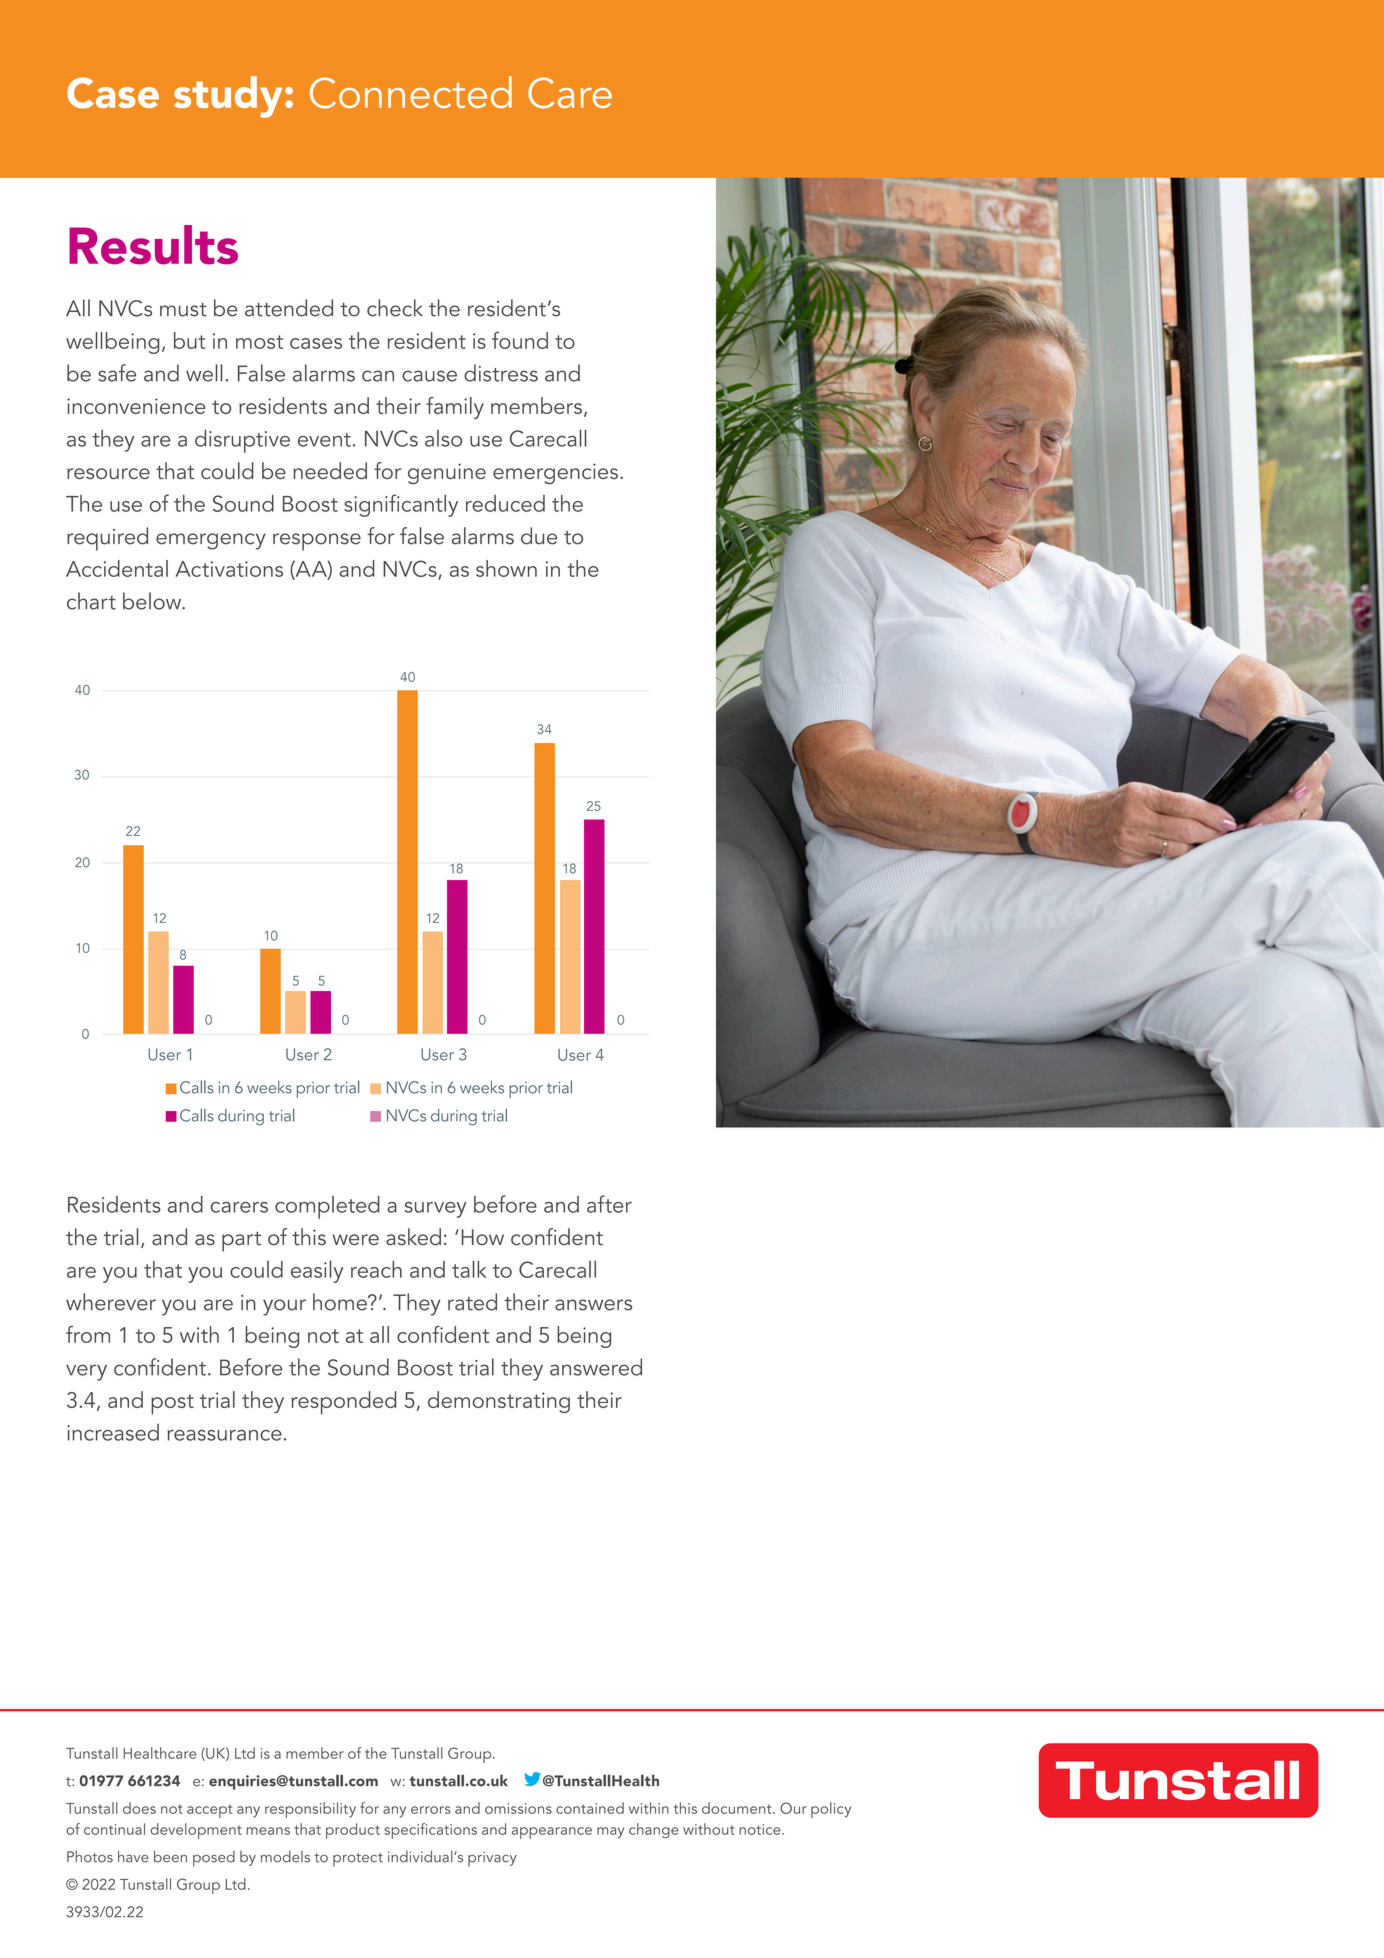 The width and height of the page is (1384, 1958). Describe the element at coordinates (196, 1831) in the page. I see `development` at that location.
